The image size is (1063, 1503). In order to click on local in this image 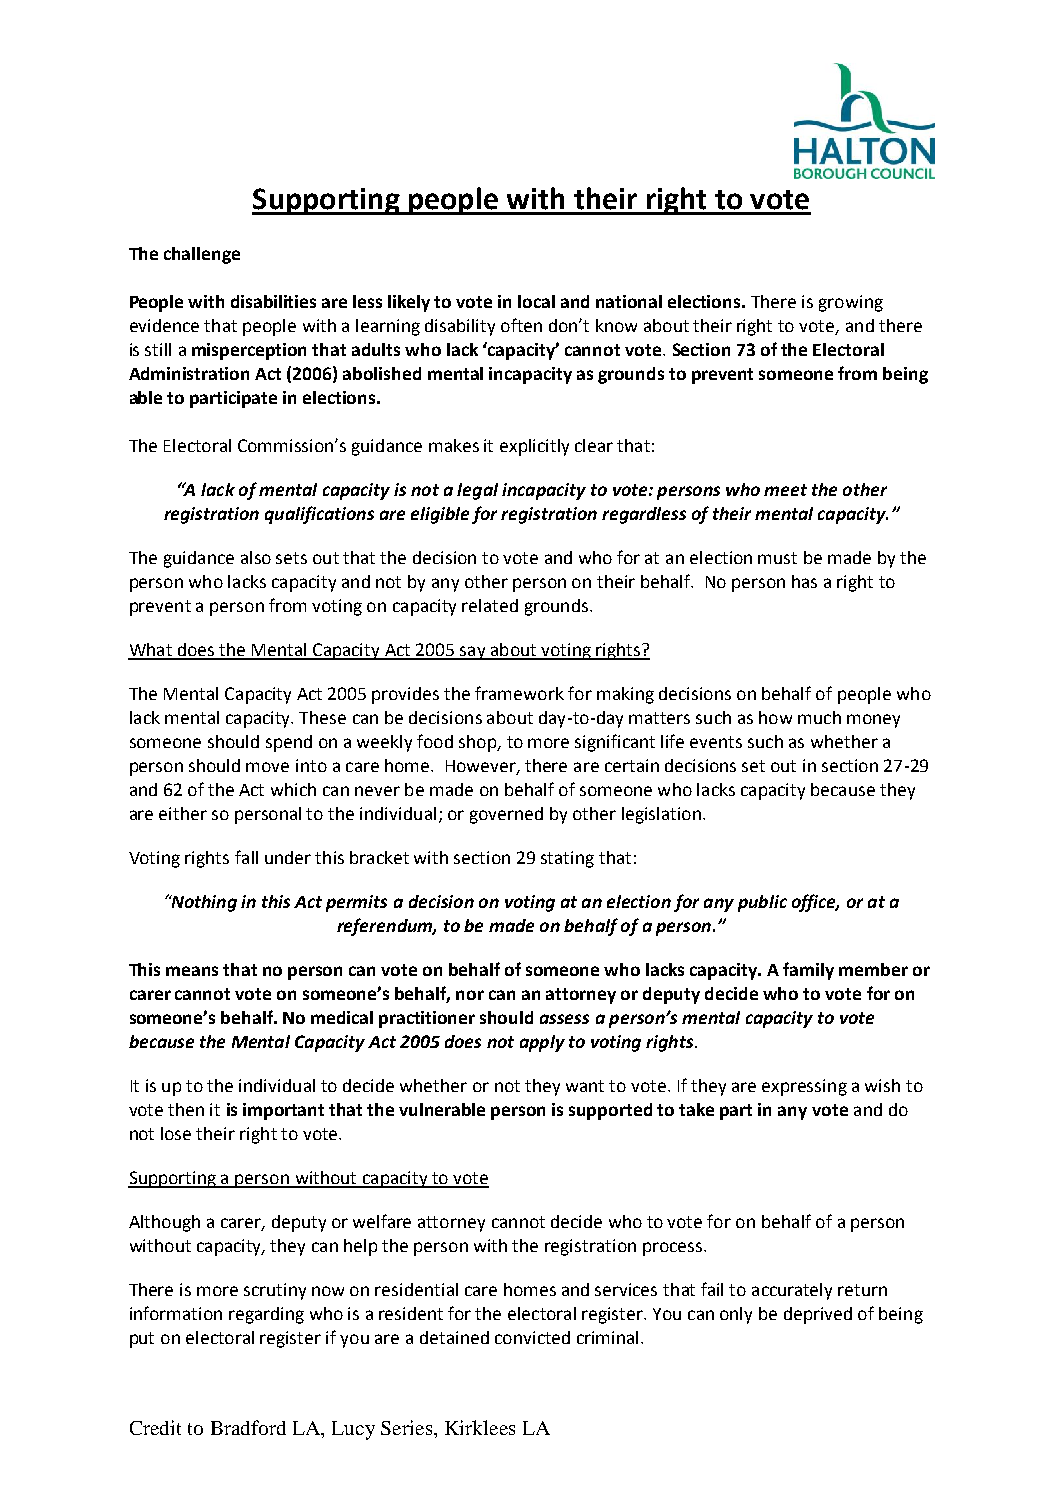, I will do `click(536, 301)`.
